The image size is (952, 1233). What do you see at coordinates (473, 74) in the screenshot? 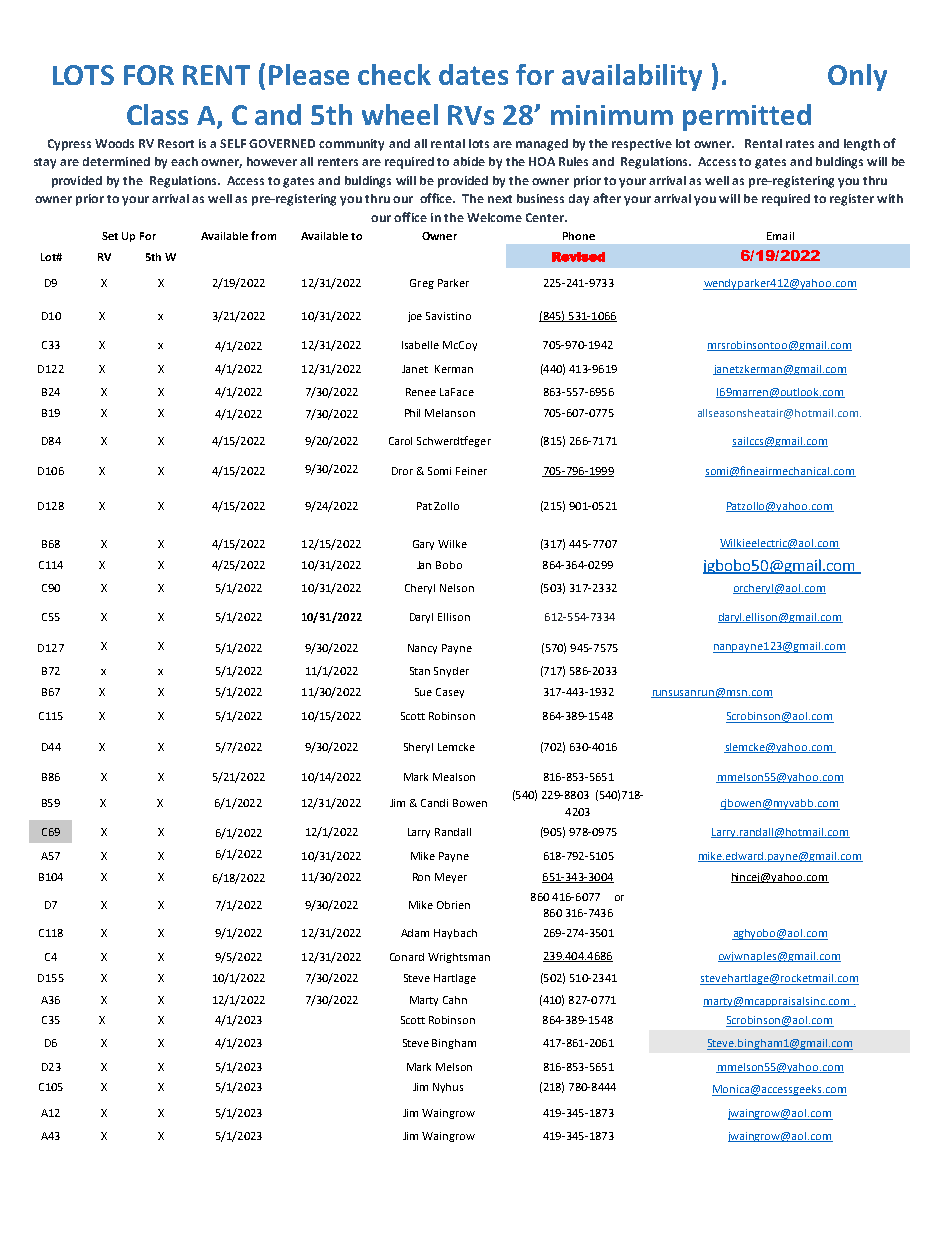
I see `dates` at bounding box center [473, 74].
